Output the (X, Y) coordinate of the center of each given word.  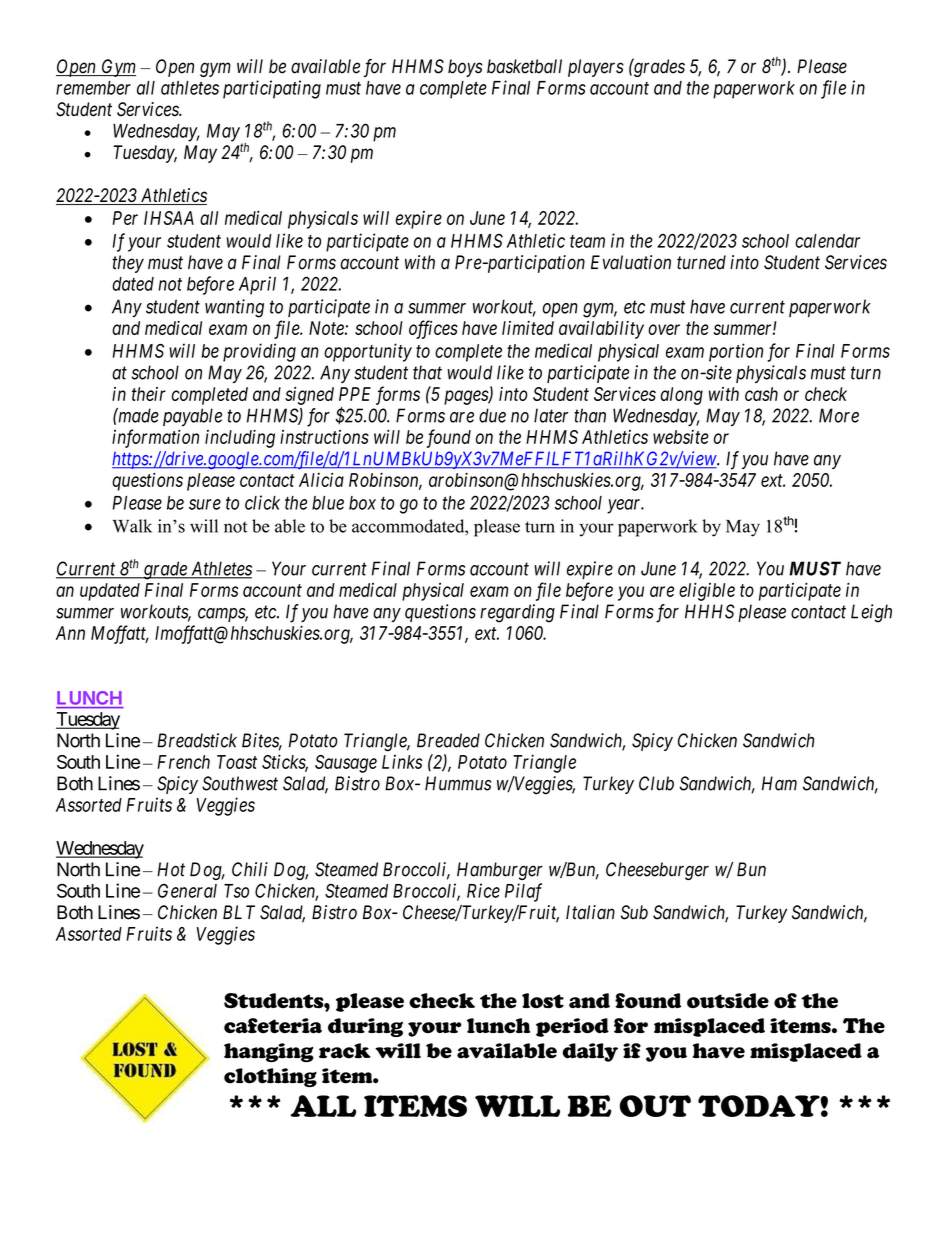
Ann (70, 633)
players (596, 68)
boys (465, 68)
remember (93, 88)
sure (205, 504)
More (839, 415)
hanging (269, 1052)
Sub (634, 912)
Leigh (871, 613)
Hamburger (500, 871)
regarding (517, 613)
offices (433, 329)
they (128, 264)
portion (736, 352)
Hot (171, 869)
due (492, 415)
